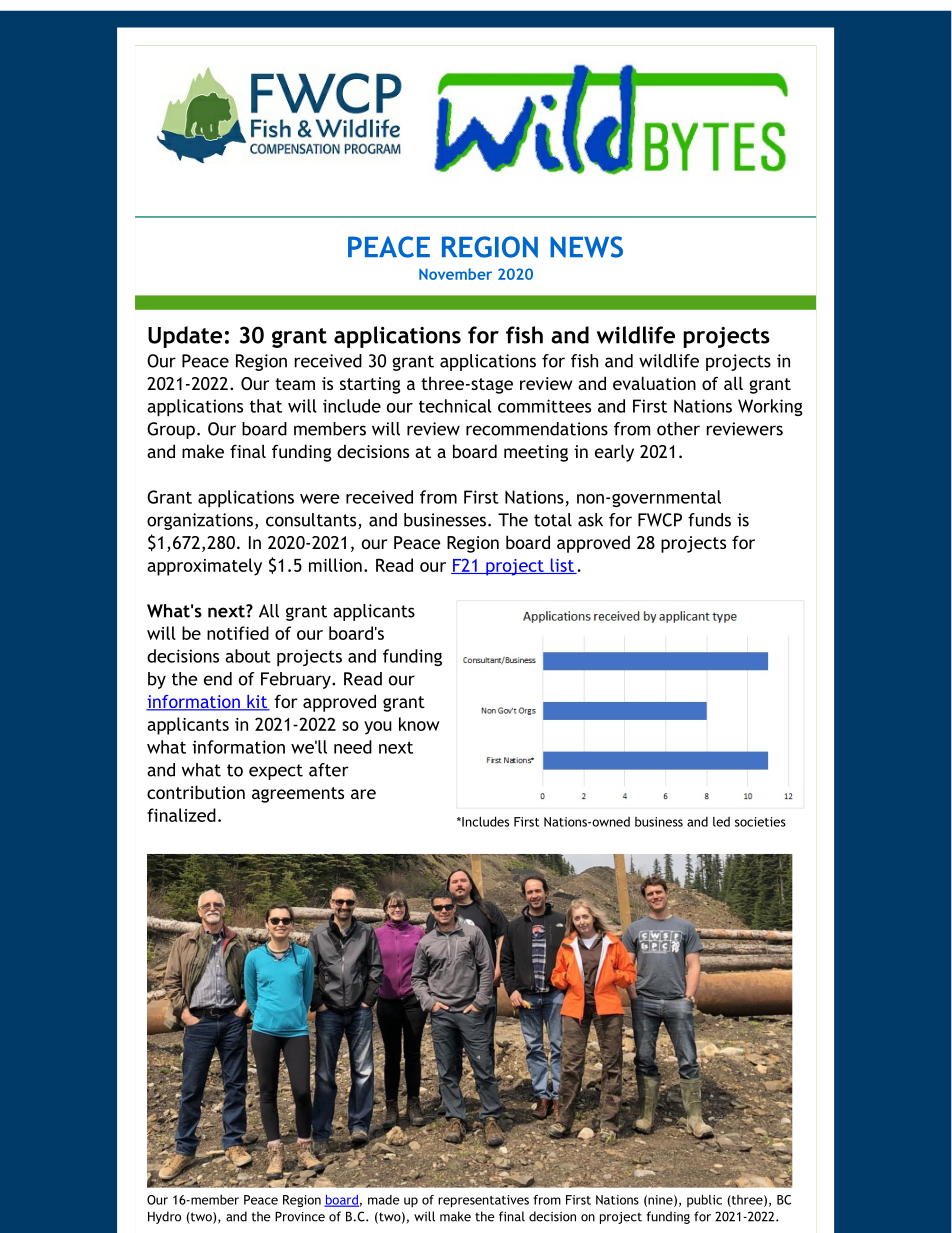  Describe the element at coordinates (300, 1216) in the screenshot. I see `Province` at that location.
